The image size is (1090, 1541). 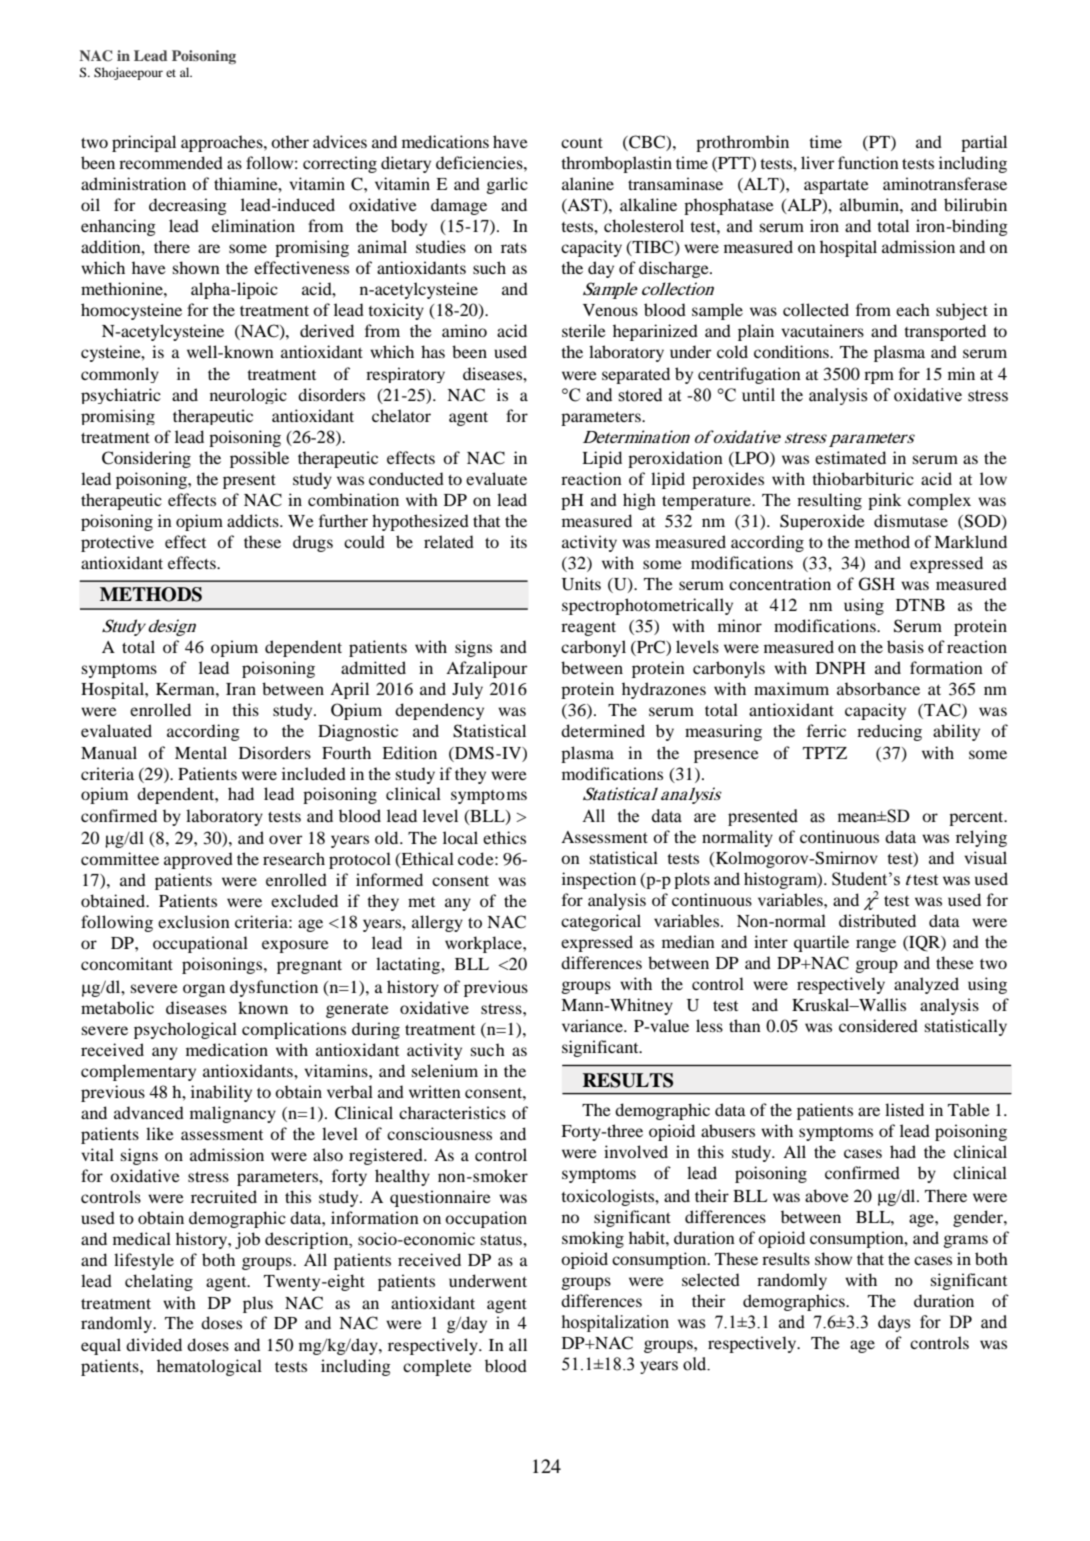 I want to click on variance, so click(x=593, y=1025).
